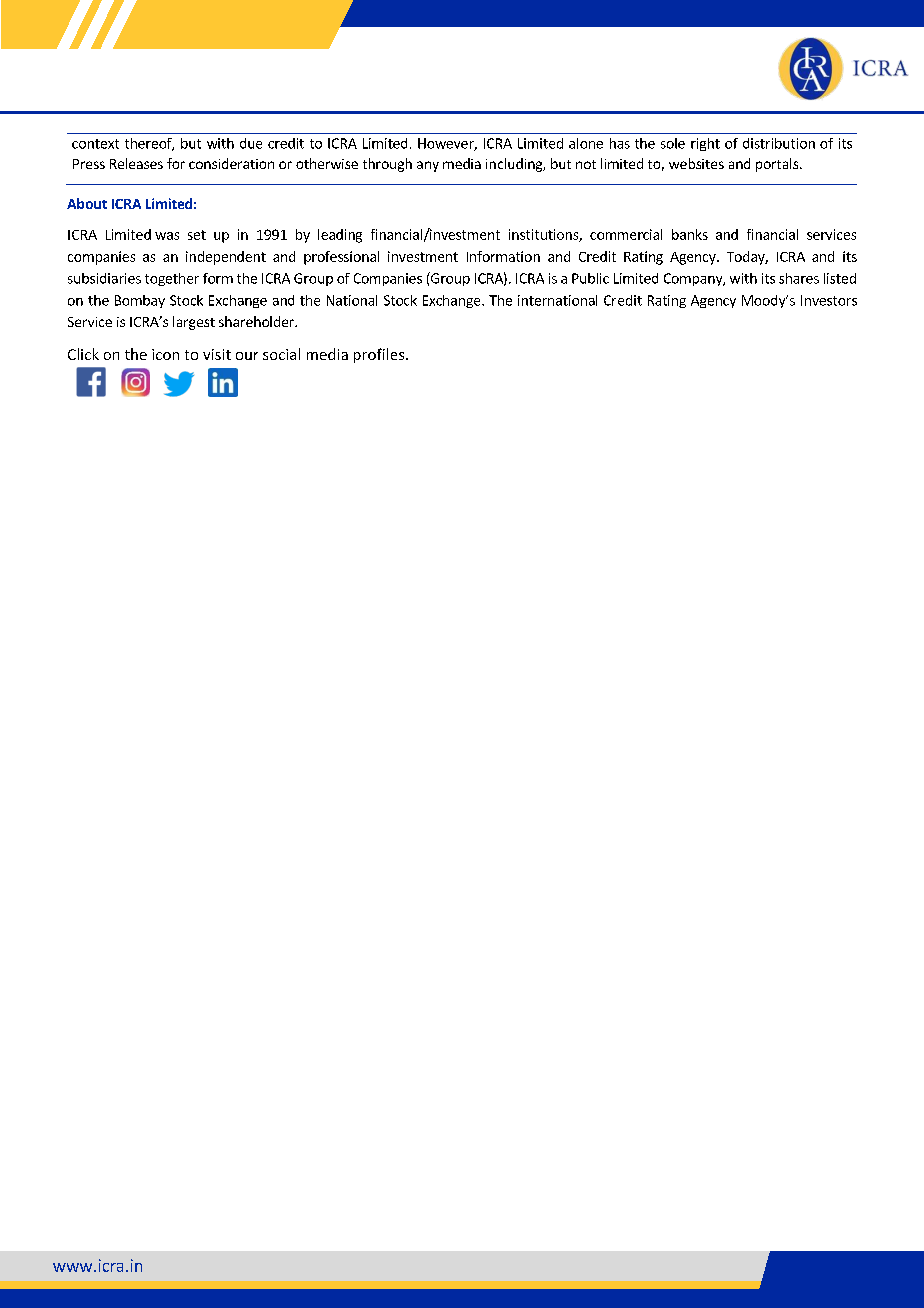 The image size is (924, 1308). What do you see at coordinates (590, 278) in the page?
I see `Public` at bounding box center [590, 278].
